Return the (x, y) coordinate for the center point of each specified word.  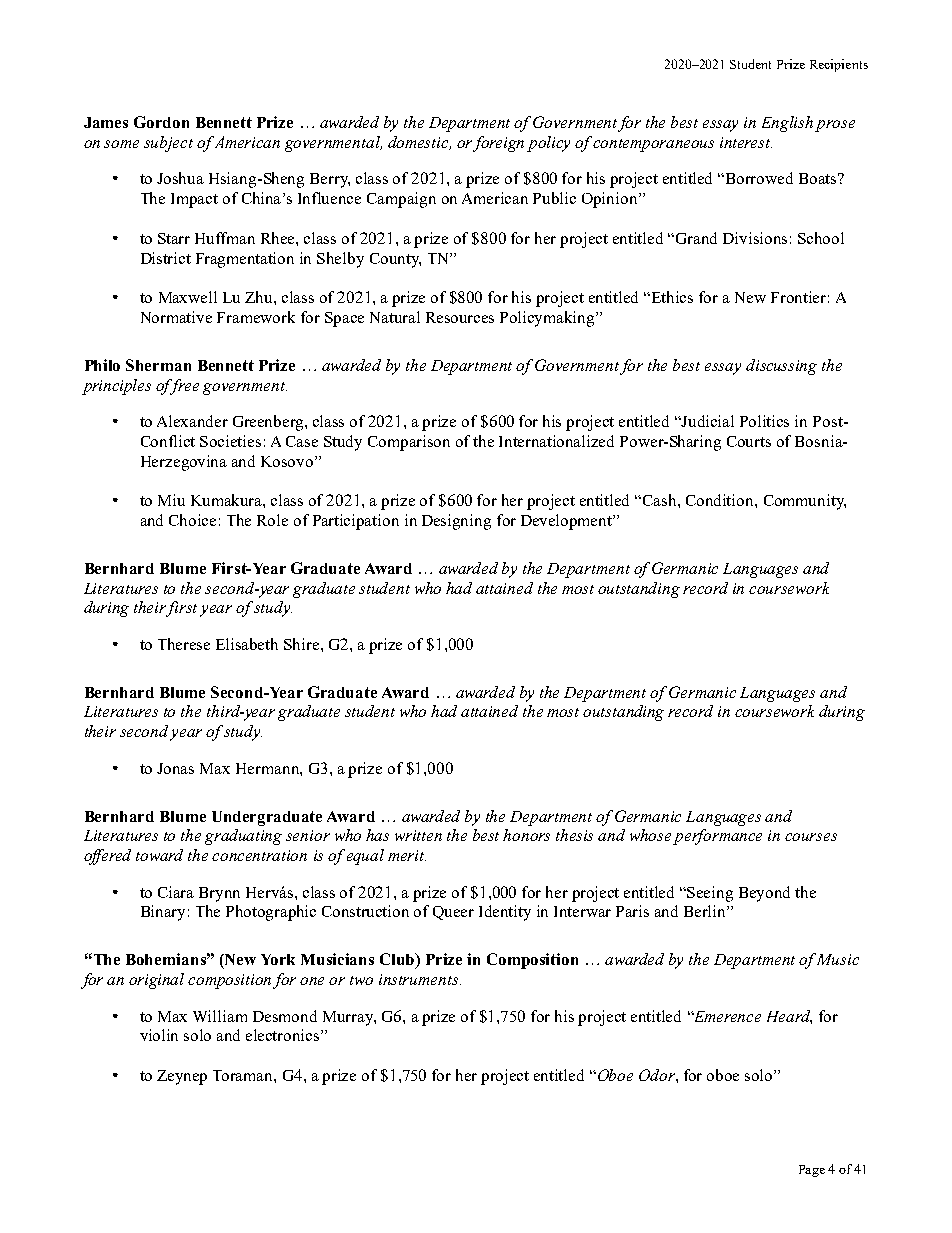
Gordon (161, 122)
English (787, 124)
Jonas (175, 768)
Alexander (192, 421)
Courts (749, 441)
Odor (658, 1075)
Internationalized (556, 441)
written (418, 835)
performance (717, 837)
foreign (498, 144)
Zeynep (182, 1077)
